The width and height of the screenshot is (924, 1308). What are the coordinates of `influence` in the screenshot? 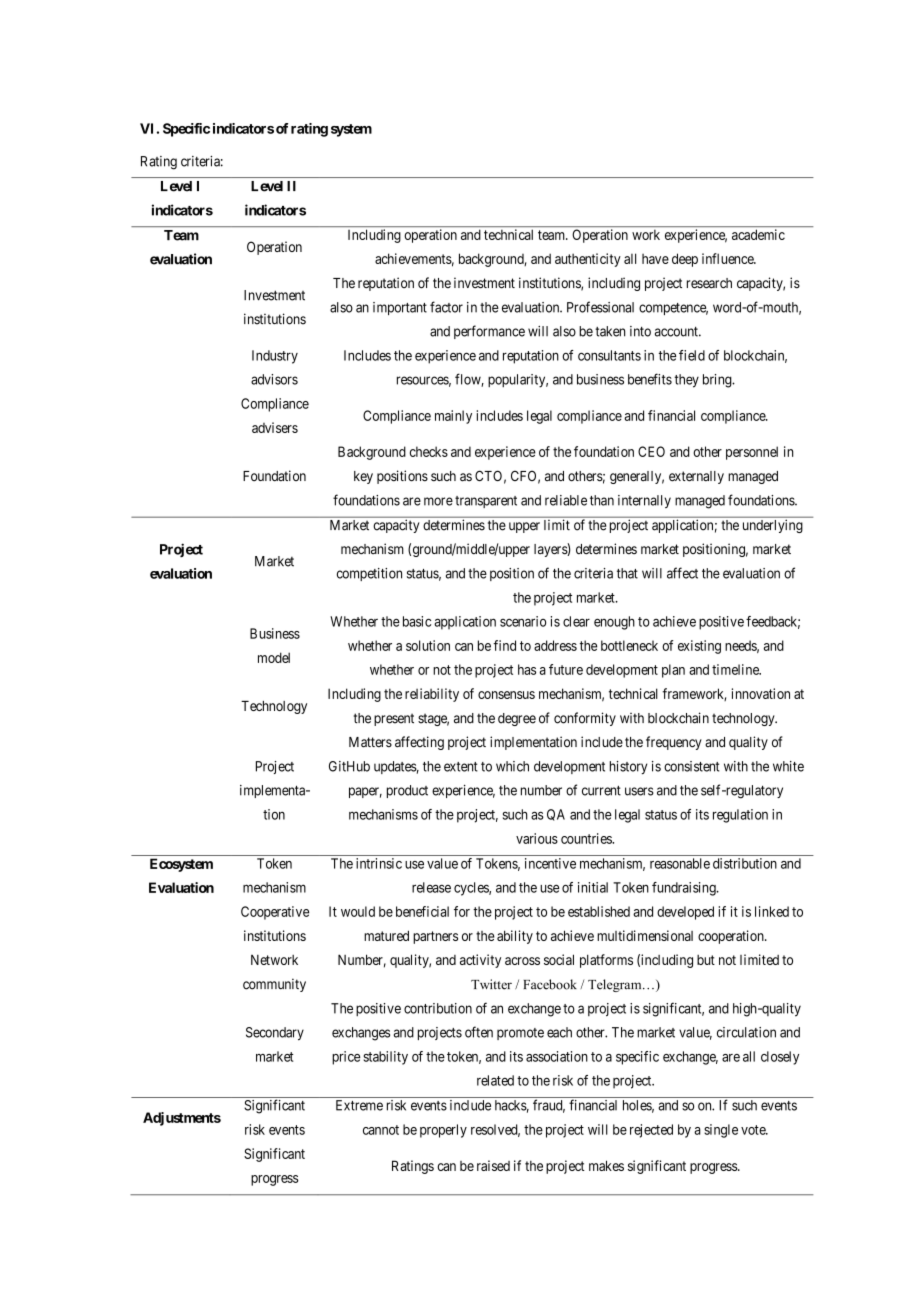 It's located at (728, 258).
